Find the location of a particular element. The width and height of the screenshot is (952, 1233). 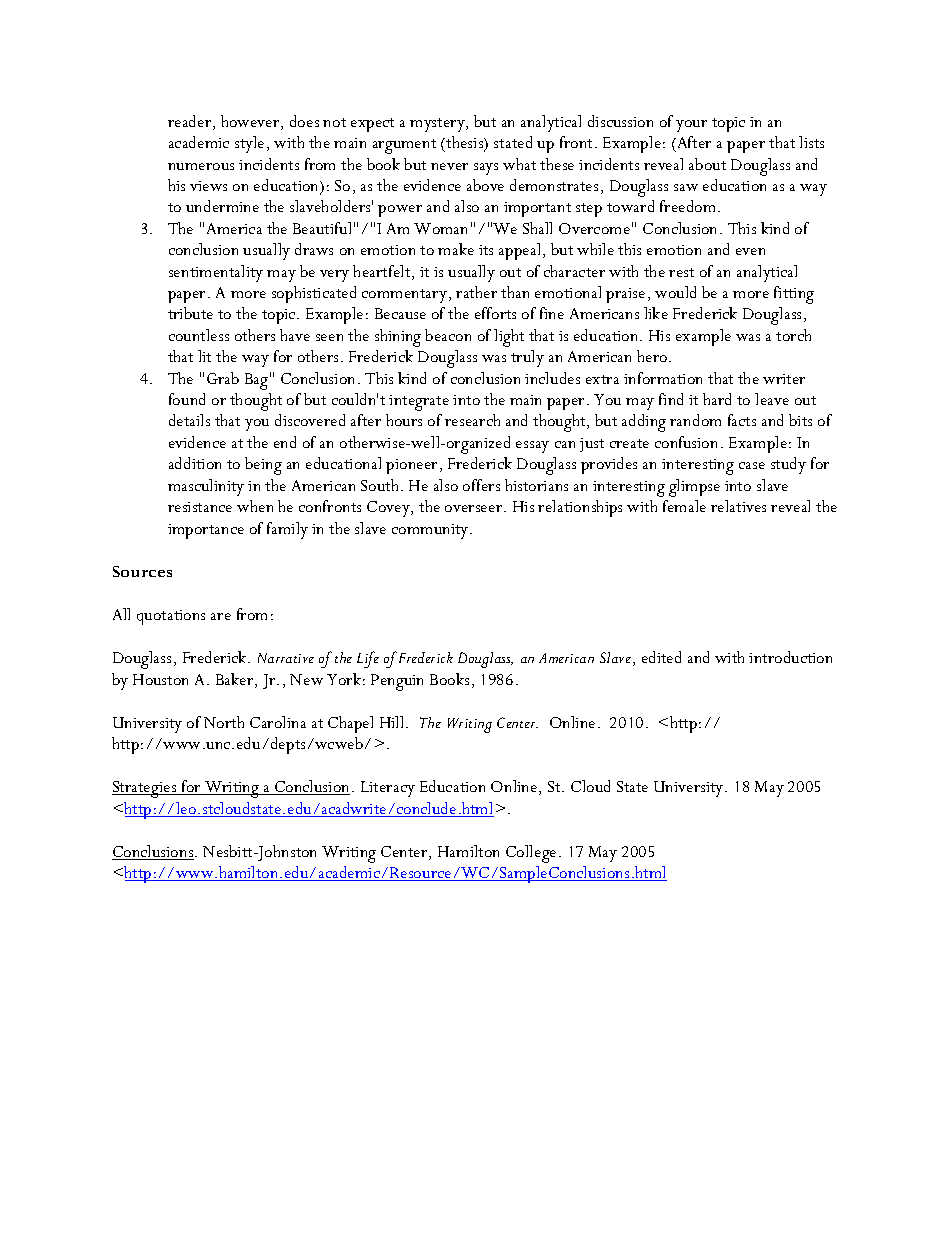

style is located at coordinates (249, 144).
